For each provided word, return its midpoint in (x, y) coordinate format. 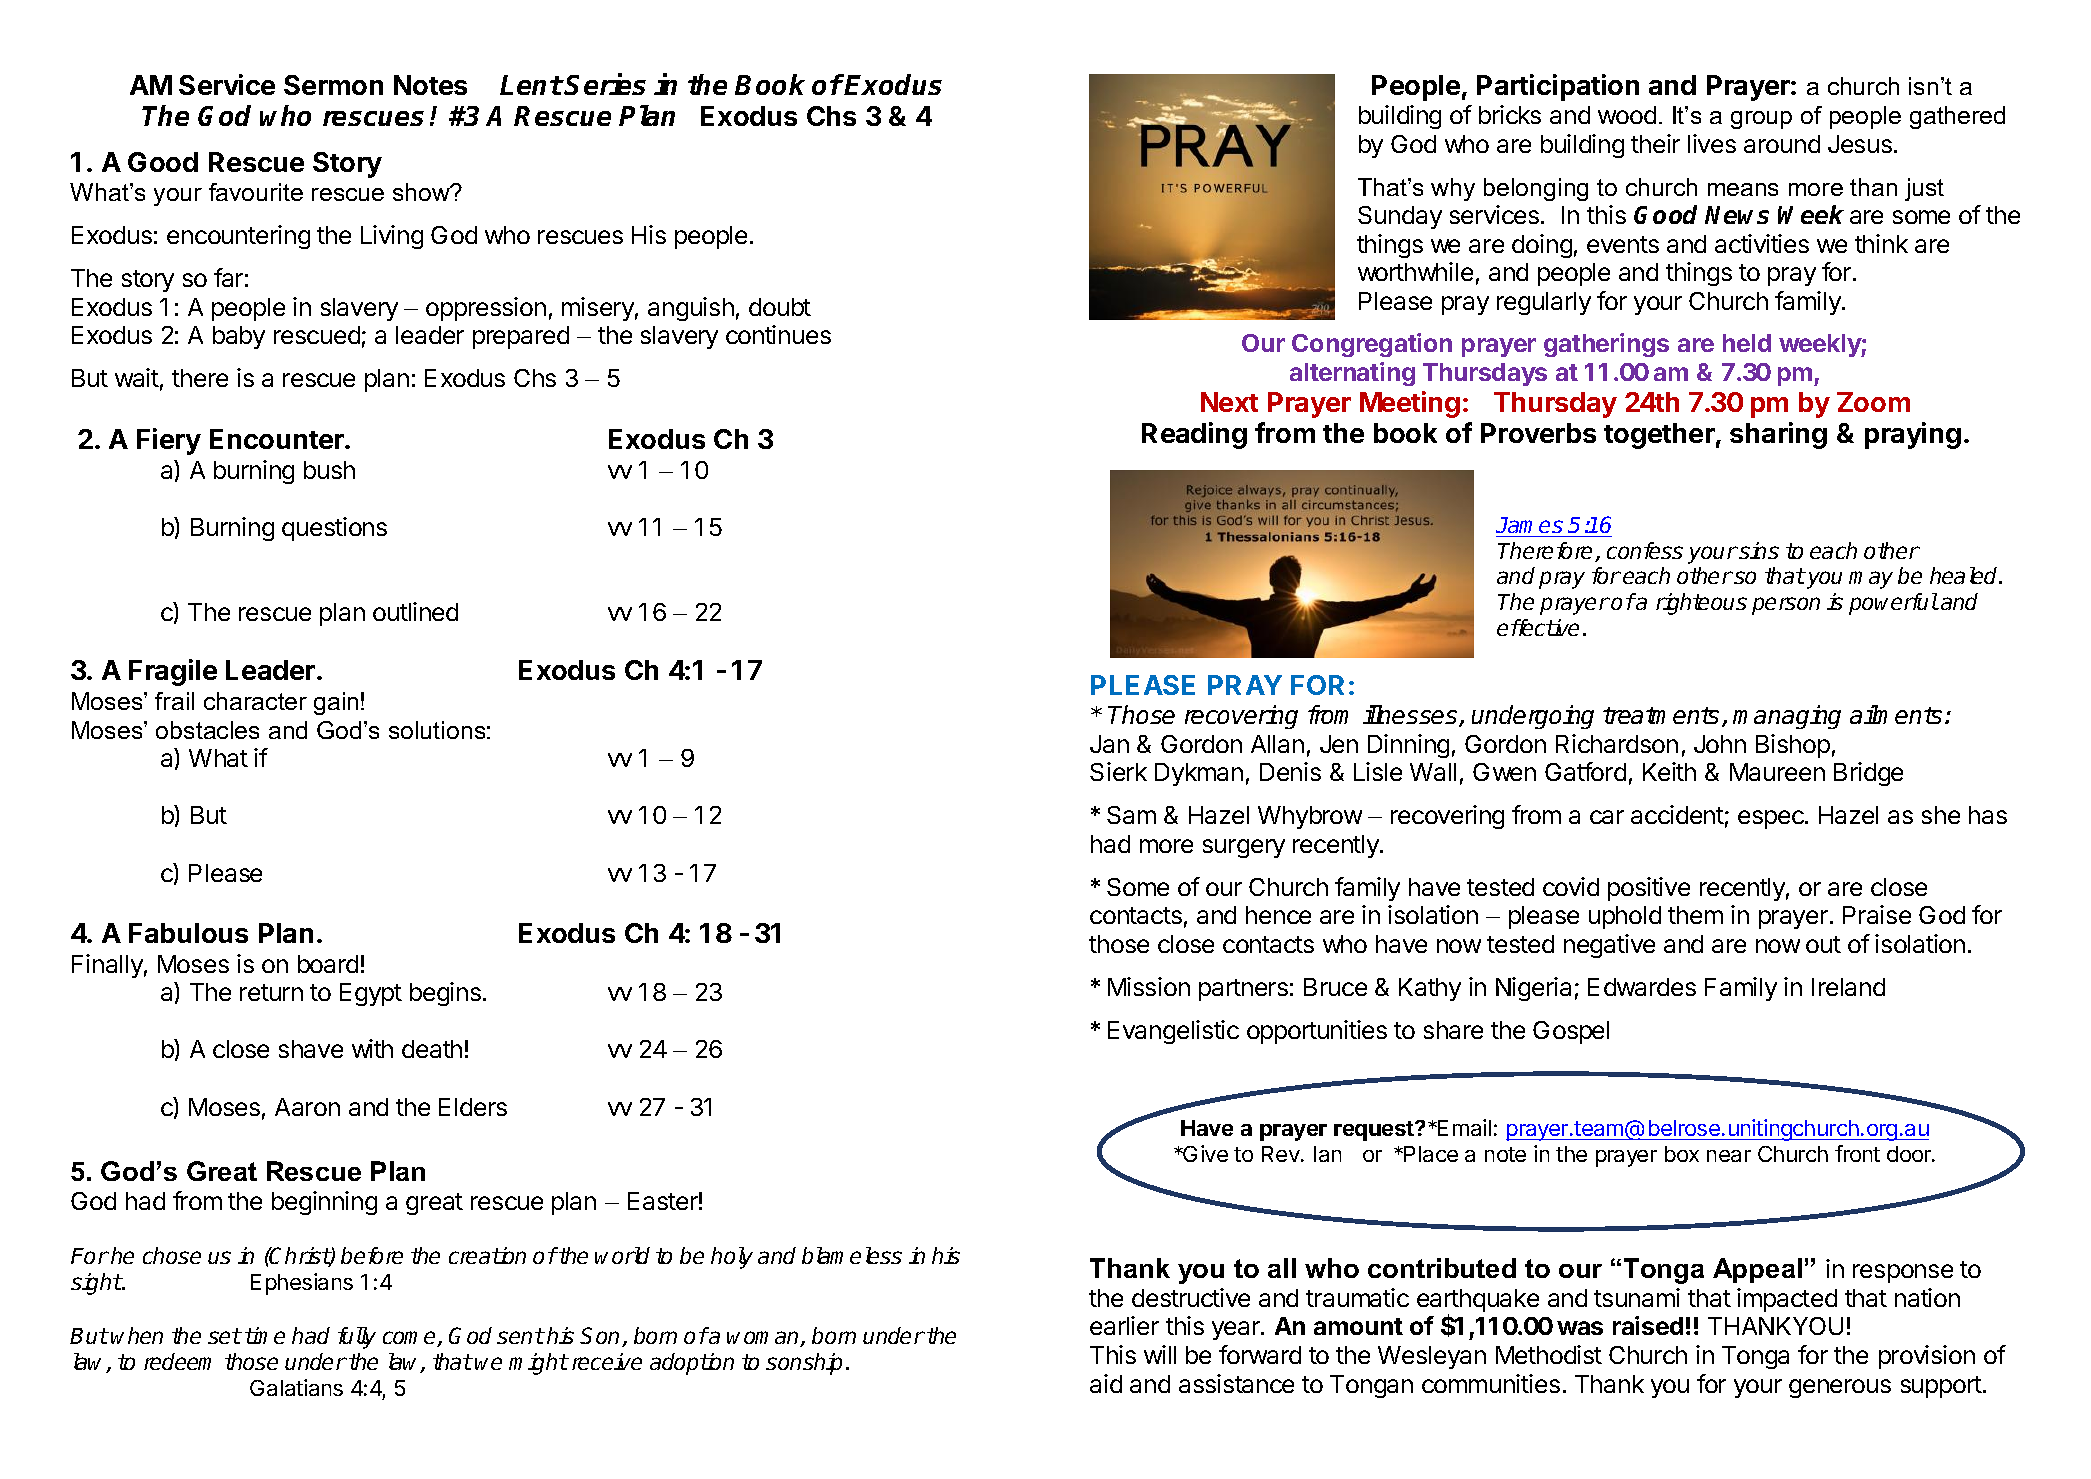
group (1761, 120)
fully (357, 1338)
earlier (1124, 1325)
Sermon (333, 85)
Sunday (1400, 217)
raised (1648, 1325)
